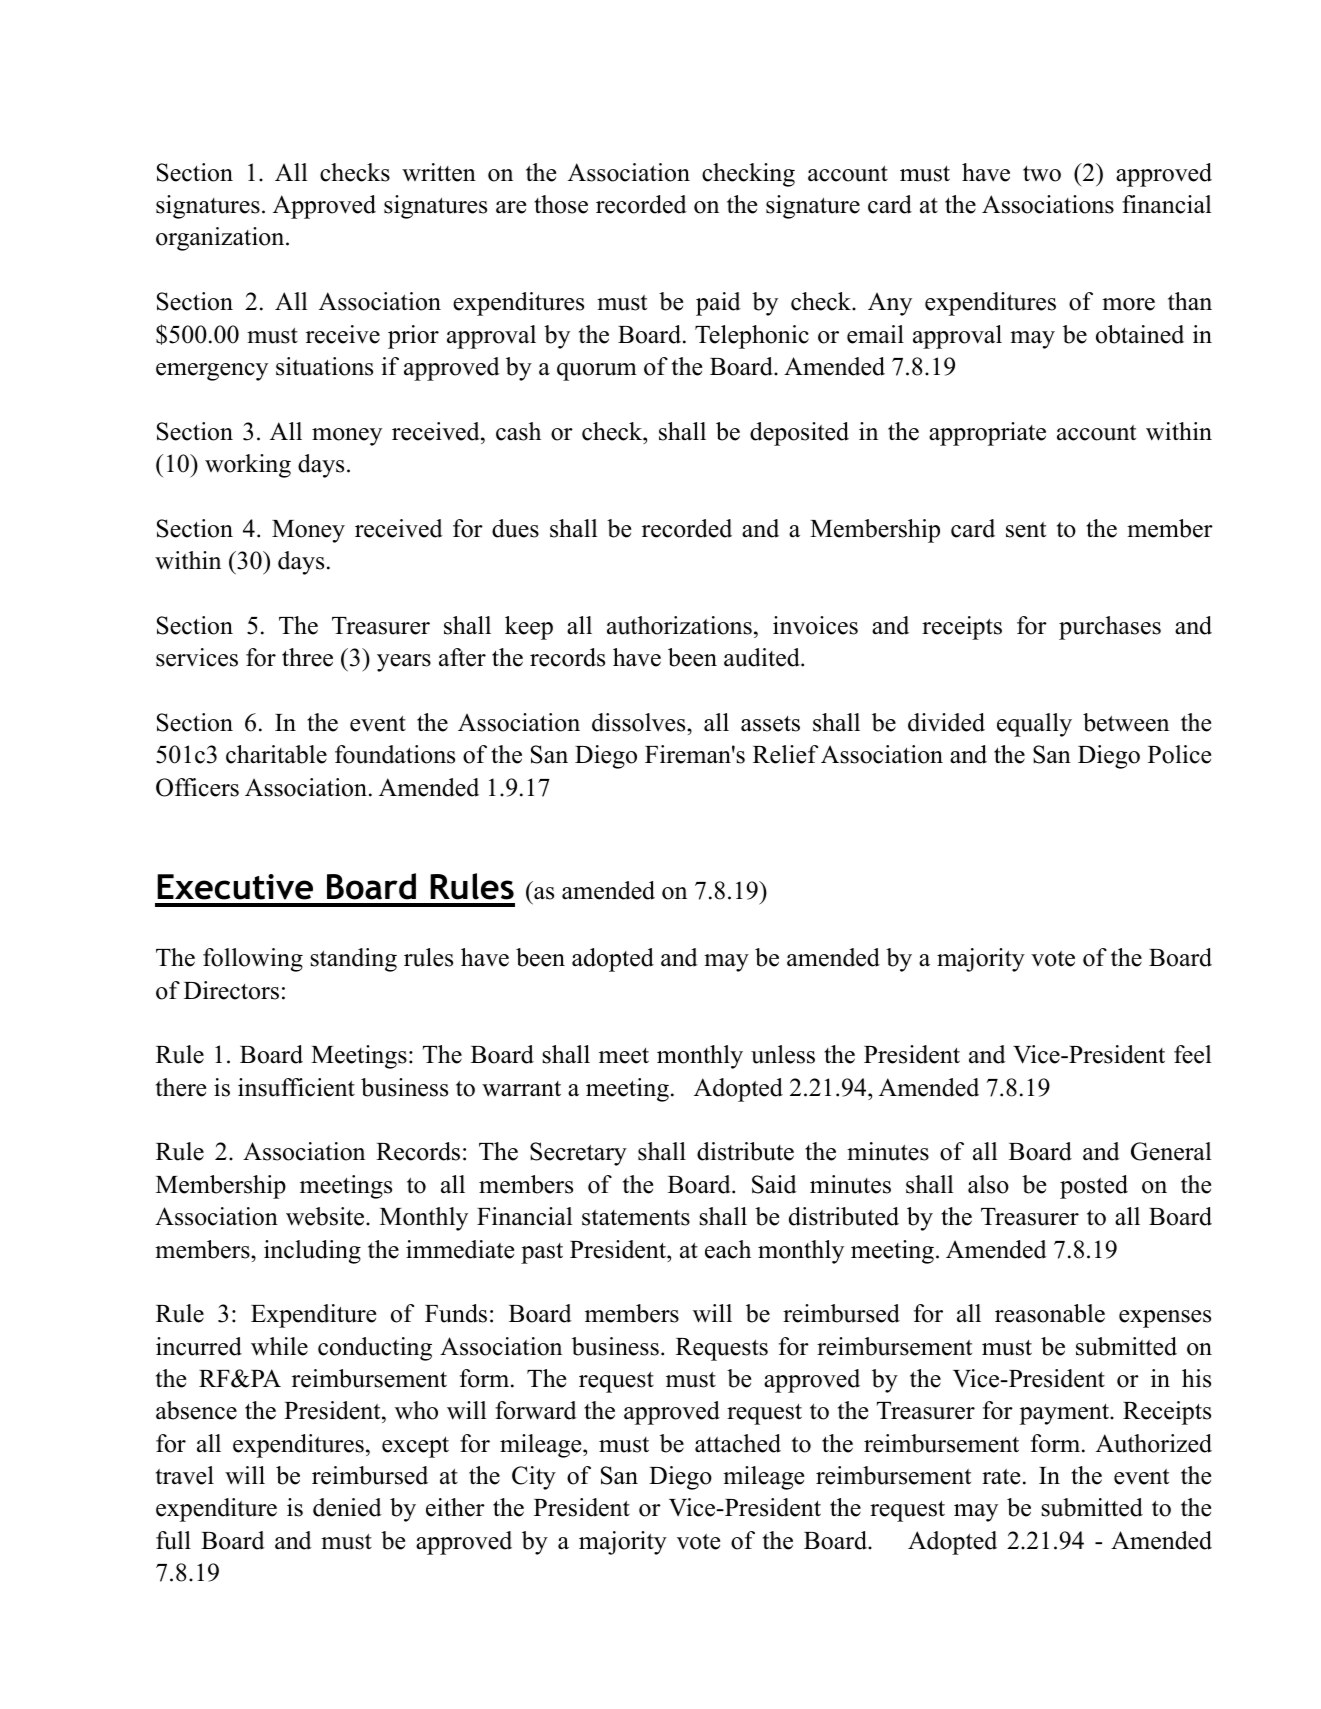  I want to click on those, so click(561, 204).
